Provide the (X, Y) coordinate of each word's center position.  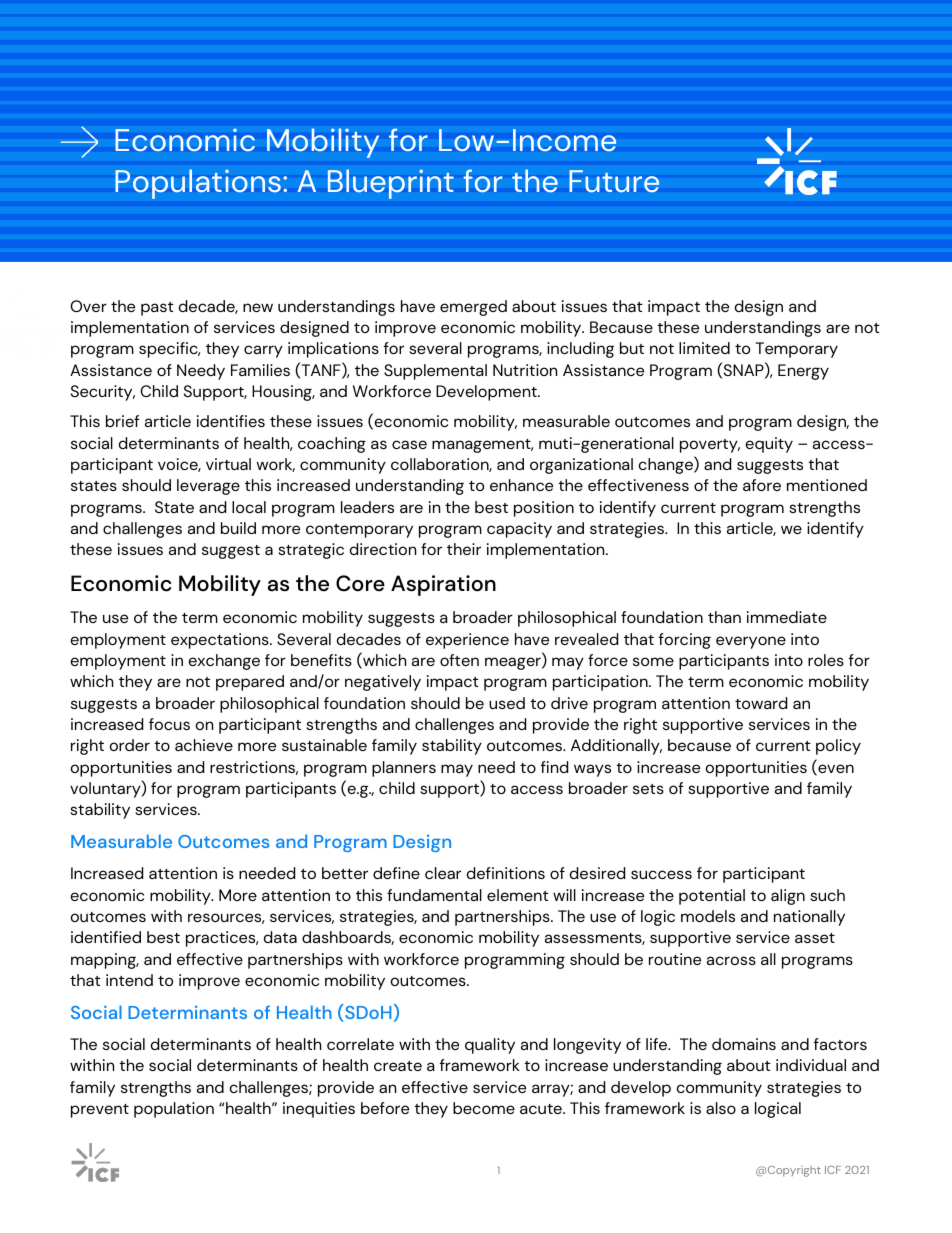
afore (762, 485)
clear (443, 873)
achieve (204, 745)
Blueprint (391, 184)
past (157, 309)
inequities (319, 1110)
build (238, 528)
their (464, 549)
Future (614, 181)
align (788, 897)
